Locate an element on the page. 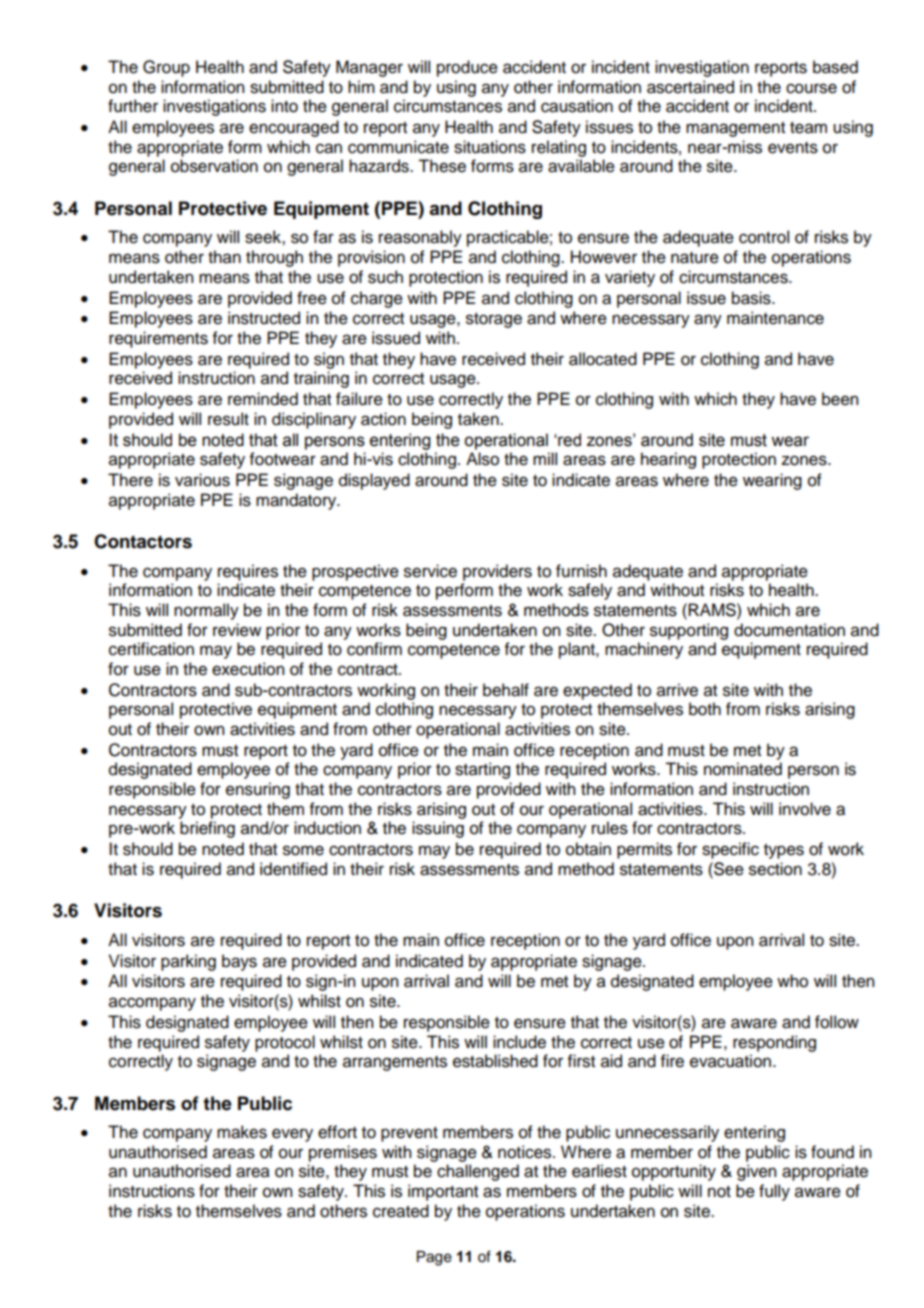  various is located at coordinates (202, 480).
